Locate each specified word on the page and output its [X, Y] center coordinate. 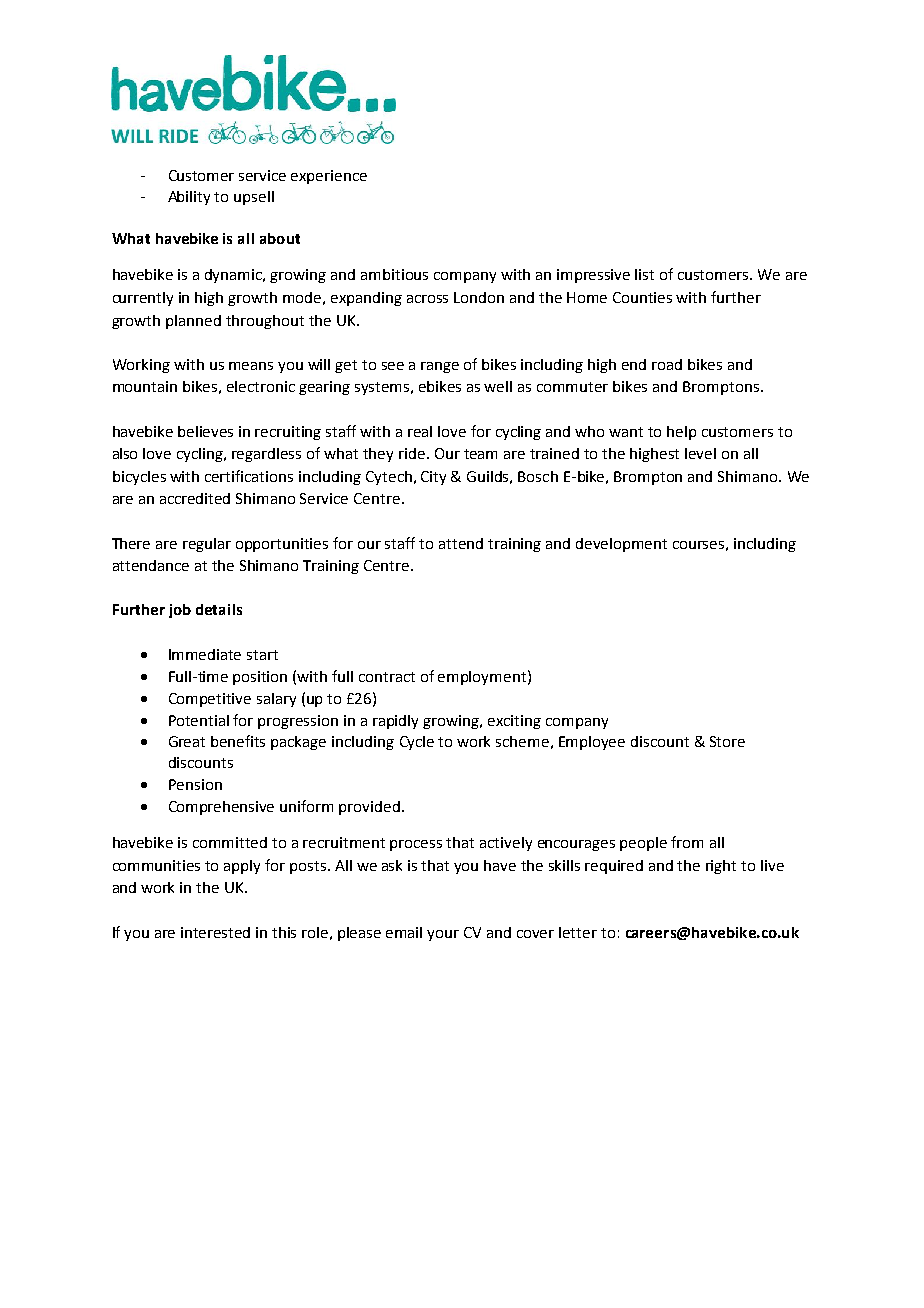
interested [215, 932]
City [433, 478]
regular [207, 545]
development [621, 545]
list [644, 274]
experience [329, 177]
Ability [189, 198]
